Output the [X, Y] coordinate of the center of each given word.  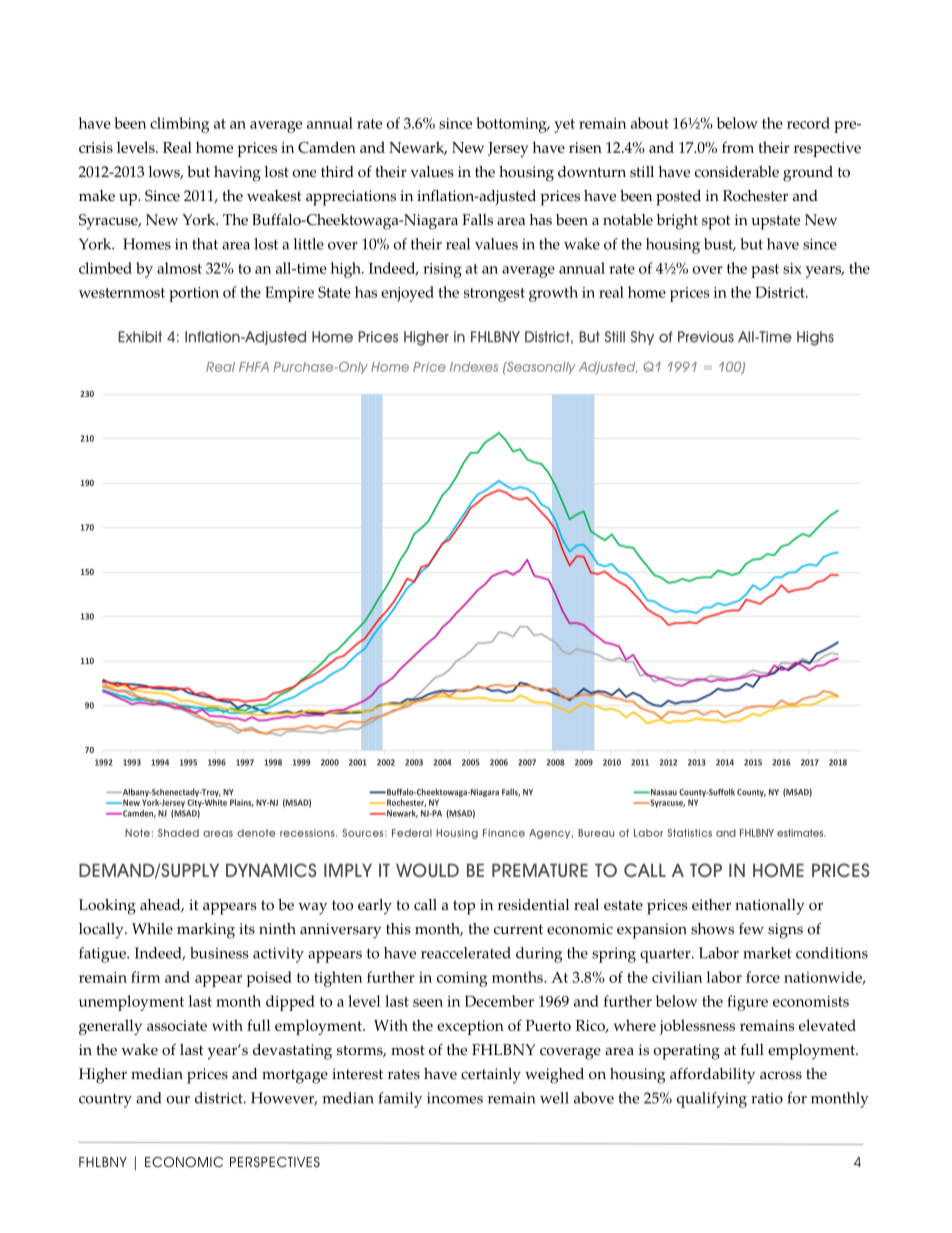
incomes [455, 1098]
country [105, 1101]
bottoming [512, 125]
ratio [767, 1098]
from [738, 147]
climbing [179, 125]
